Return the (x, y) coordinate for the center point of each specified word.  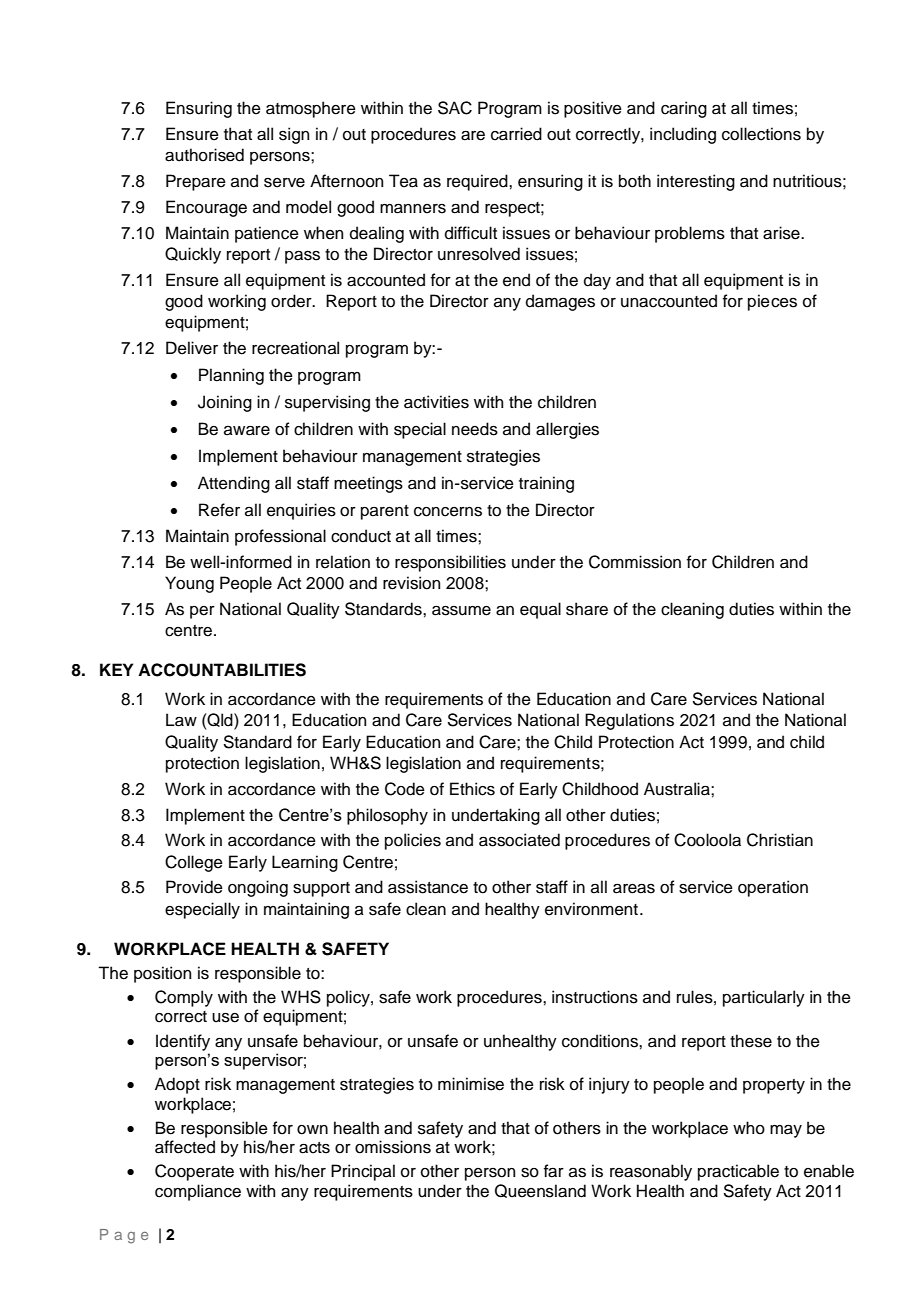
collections (761, 134)
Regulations (629, 721)
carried (516, 134)
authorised (204, 155)
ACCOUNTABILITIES (222, 670)
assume (461, 611)
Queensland (540, 1191)
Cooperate (194, 1172)
